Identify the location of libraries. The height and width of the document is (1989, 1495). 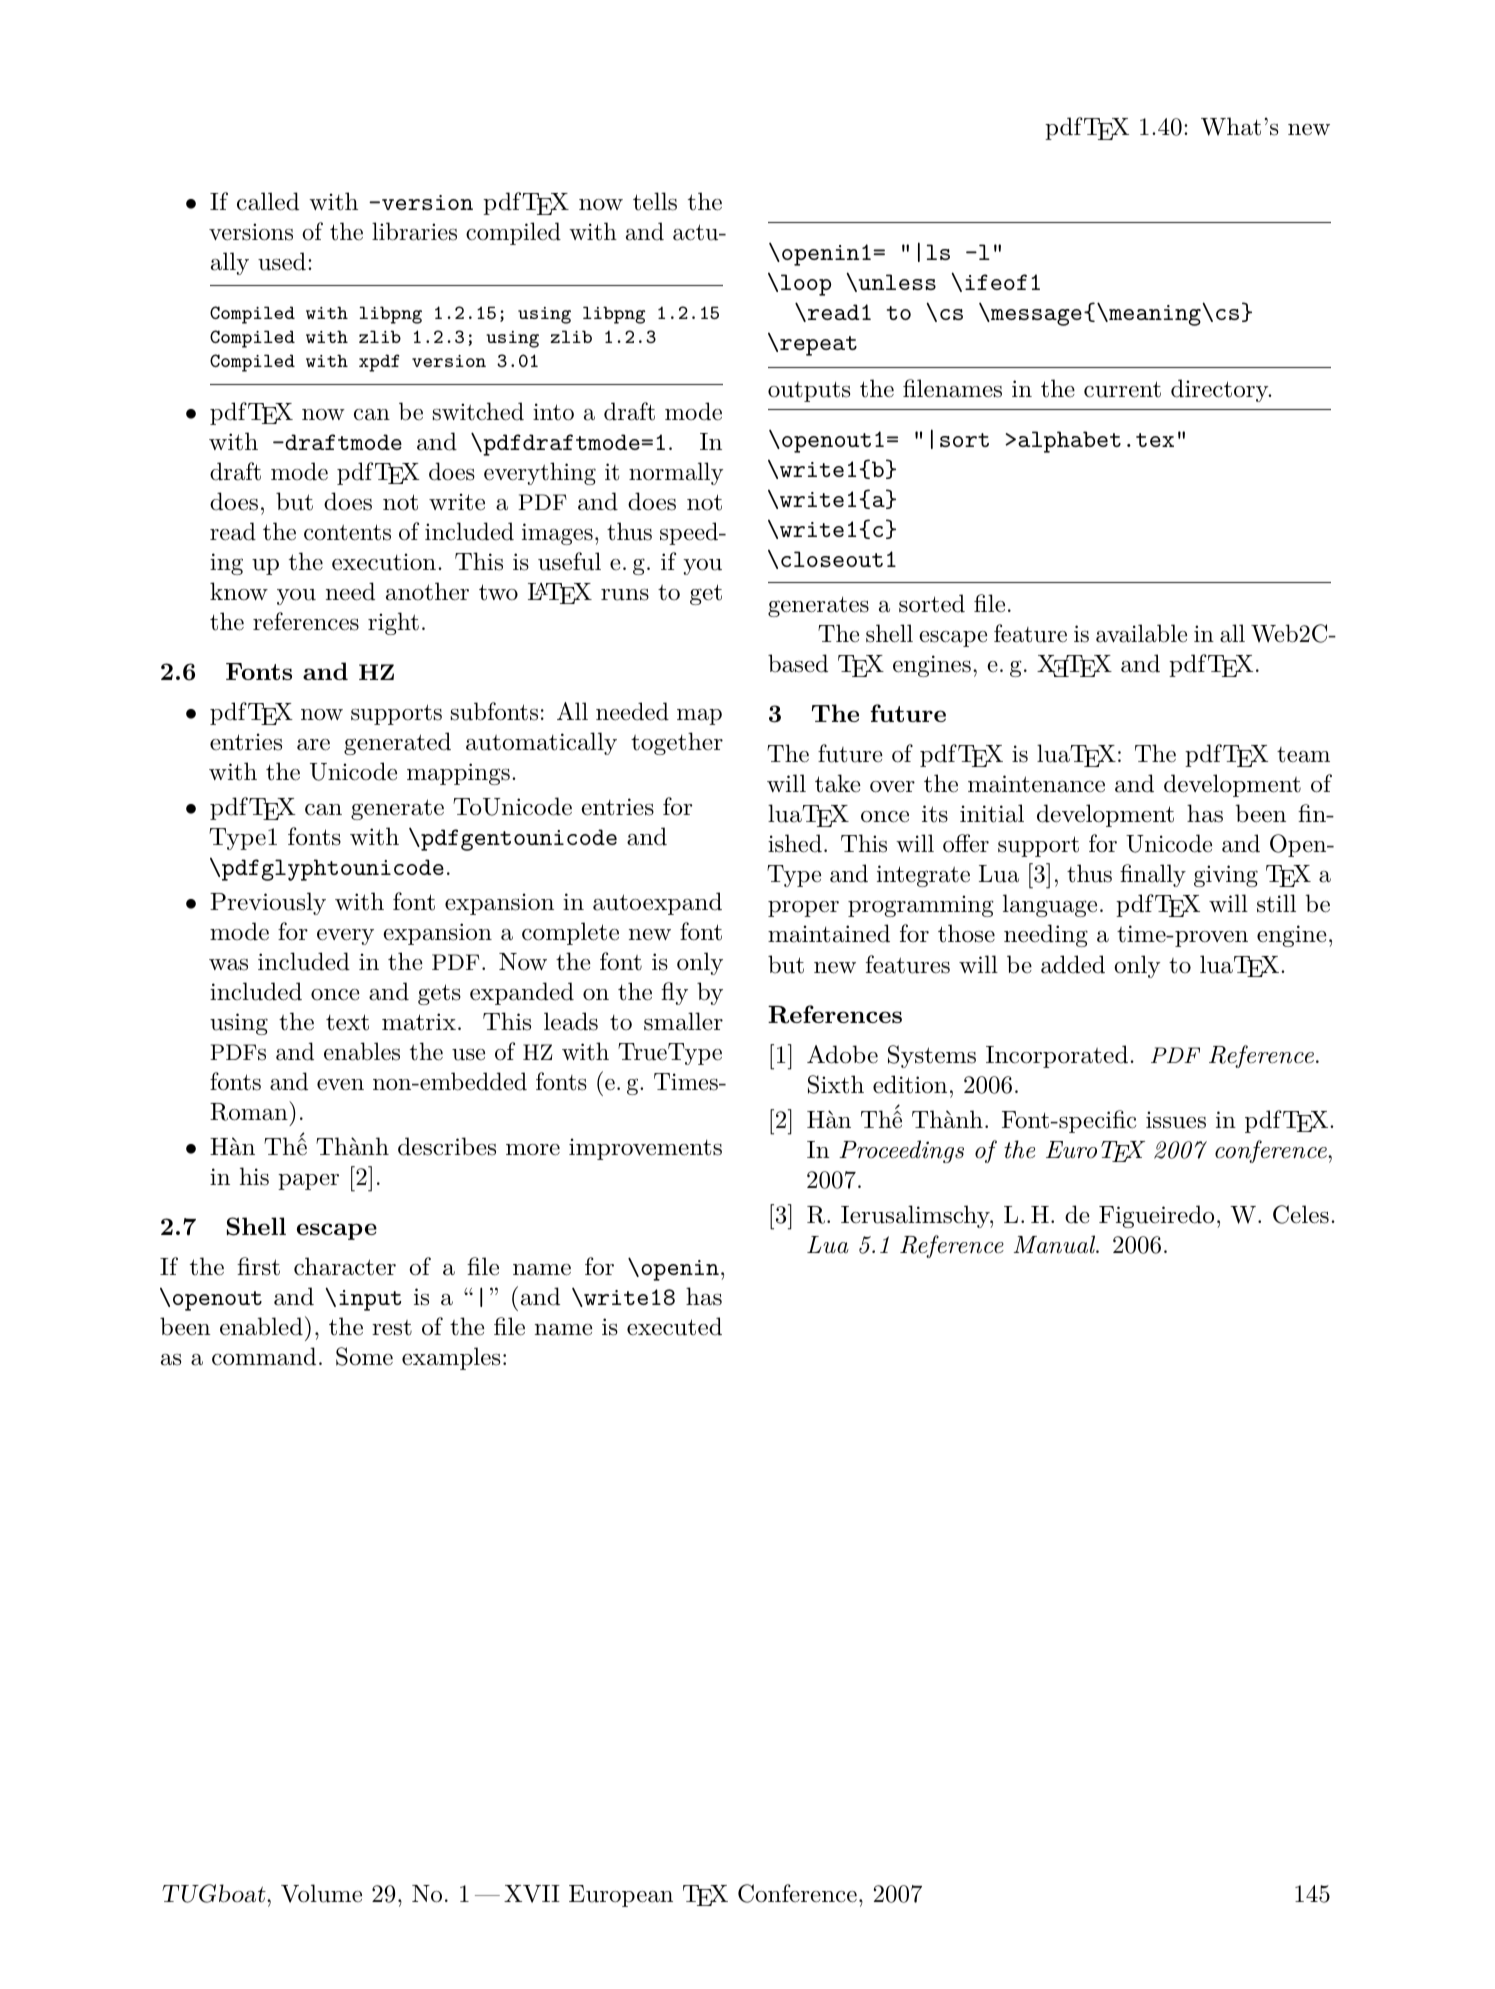
(414, 231).
